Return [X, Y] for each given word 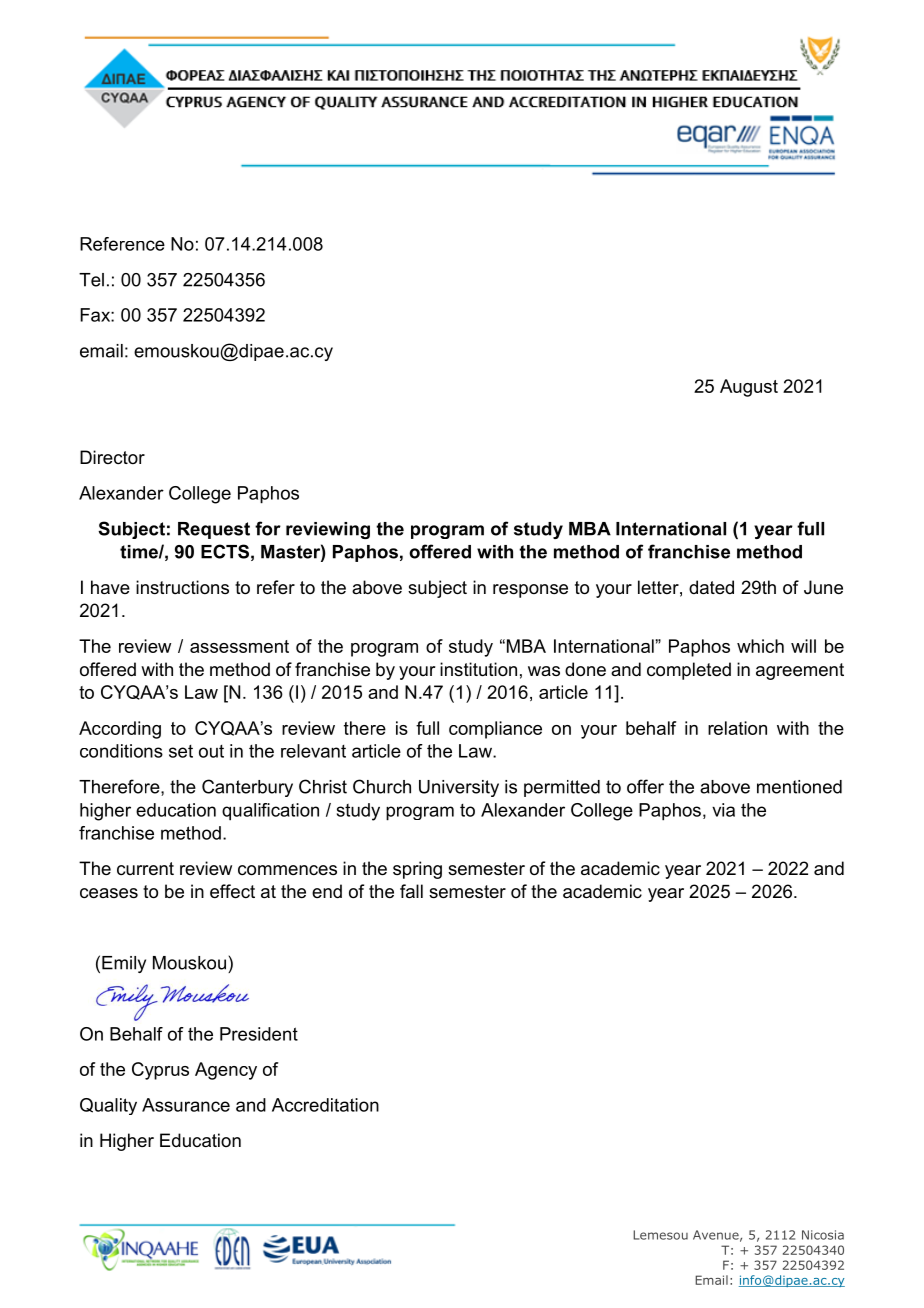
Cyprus [160, 1071]
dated [711, 587]
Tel [91, 280]
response [530, 591]
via [723, 810]
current [145, 869]
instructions [182, 587]
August [749, 388]
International [671, 529]
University [459, 788]
